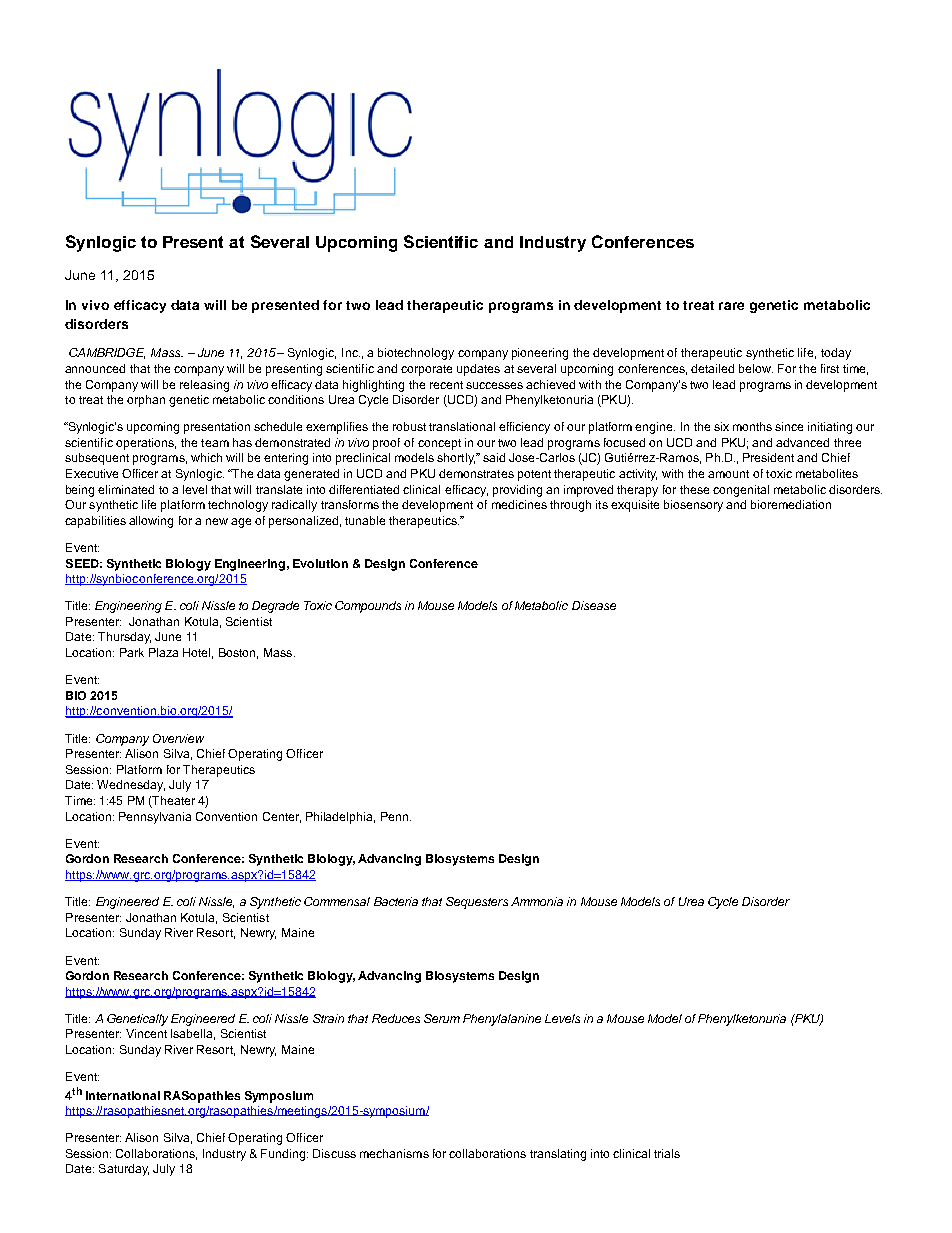  I want to click on Saturday, so click(124, 1170).
